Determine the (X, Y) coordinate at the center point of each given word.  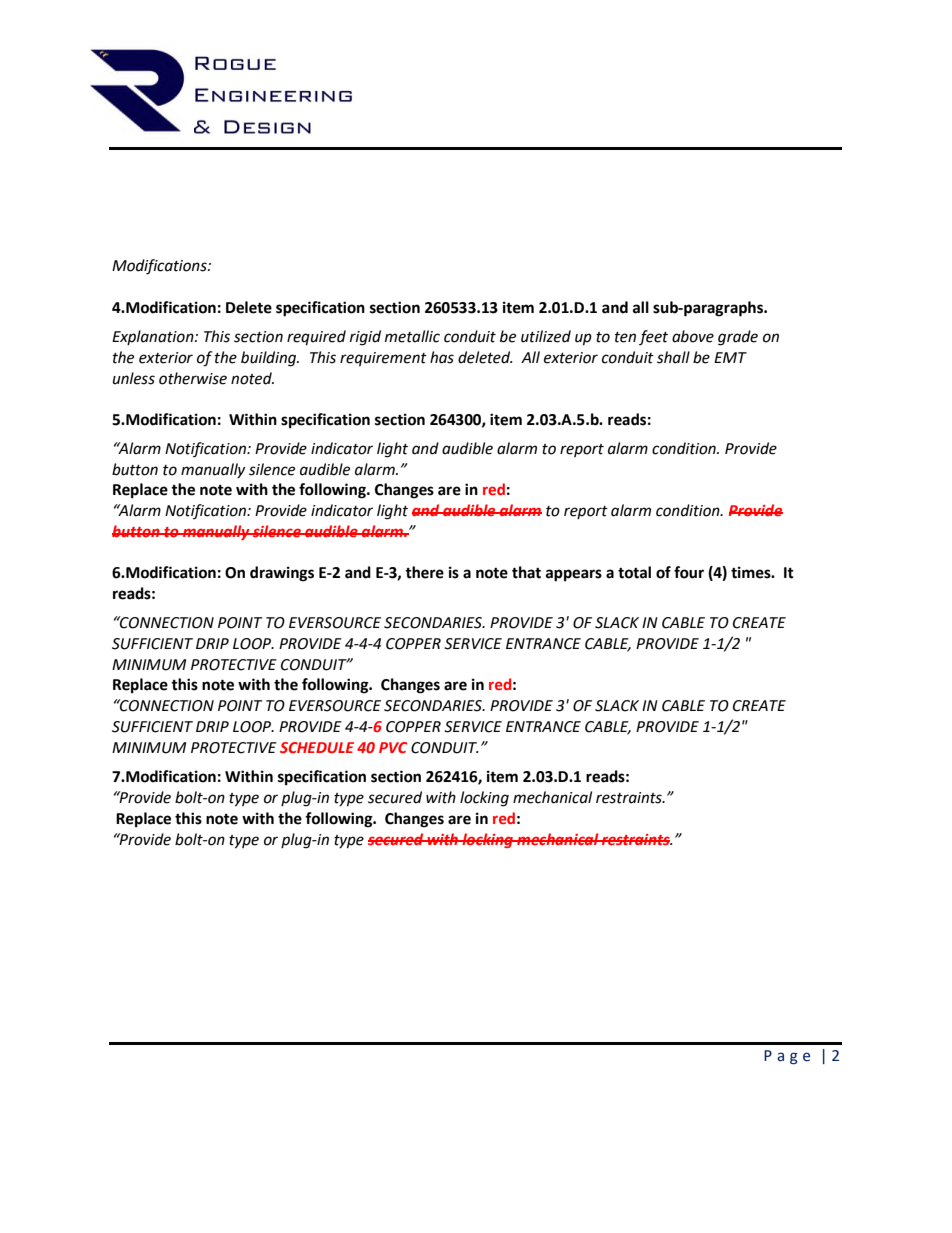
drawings (282, 574)
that (526, 572)
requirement (383, 359)
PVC (393, 747)
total (634, 572)
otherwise (193, 378)
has (442, 357)
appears (574, 575)
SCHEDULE (317, 747)
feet (653, 337)
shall (673, 357)
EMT (730, 357)
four (689, 572)
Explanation (154, 337)
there (424, 572)
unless (134, 378)
